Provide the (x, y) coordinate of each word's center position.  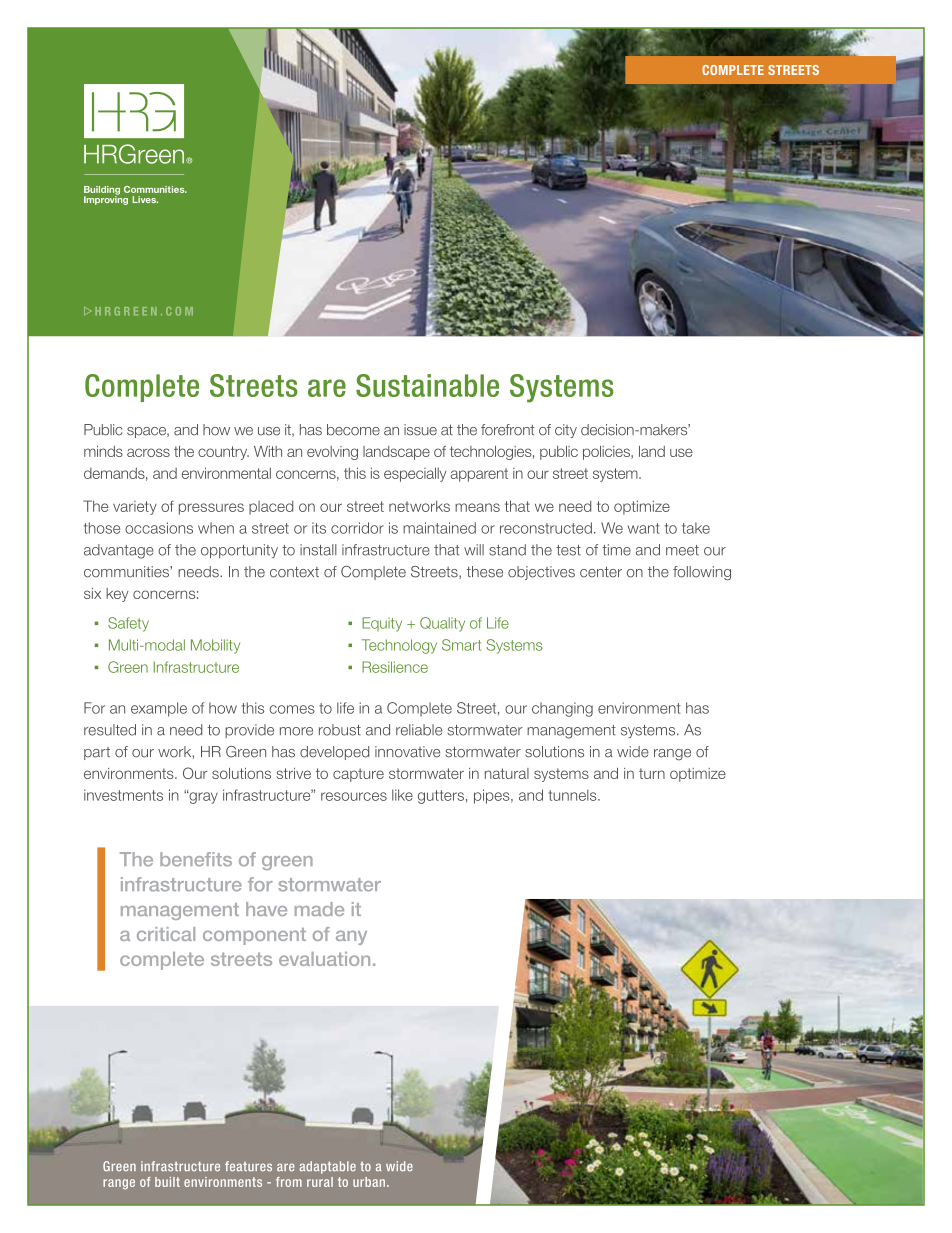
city (566, 431)
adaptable (328, 1167)
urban (369, 1182)
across (148, 452)
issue (420, 430)
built (167, 1182)
